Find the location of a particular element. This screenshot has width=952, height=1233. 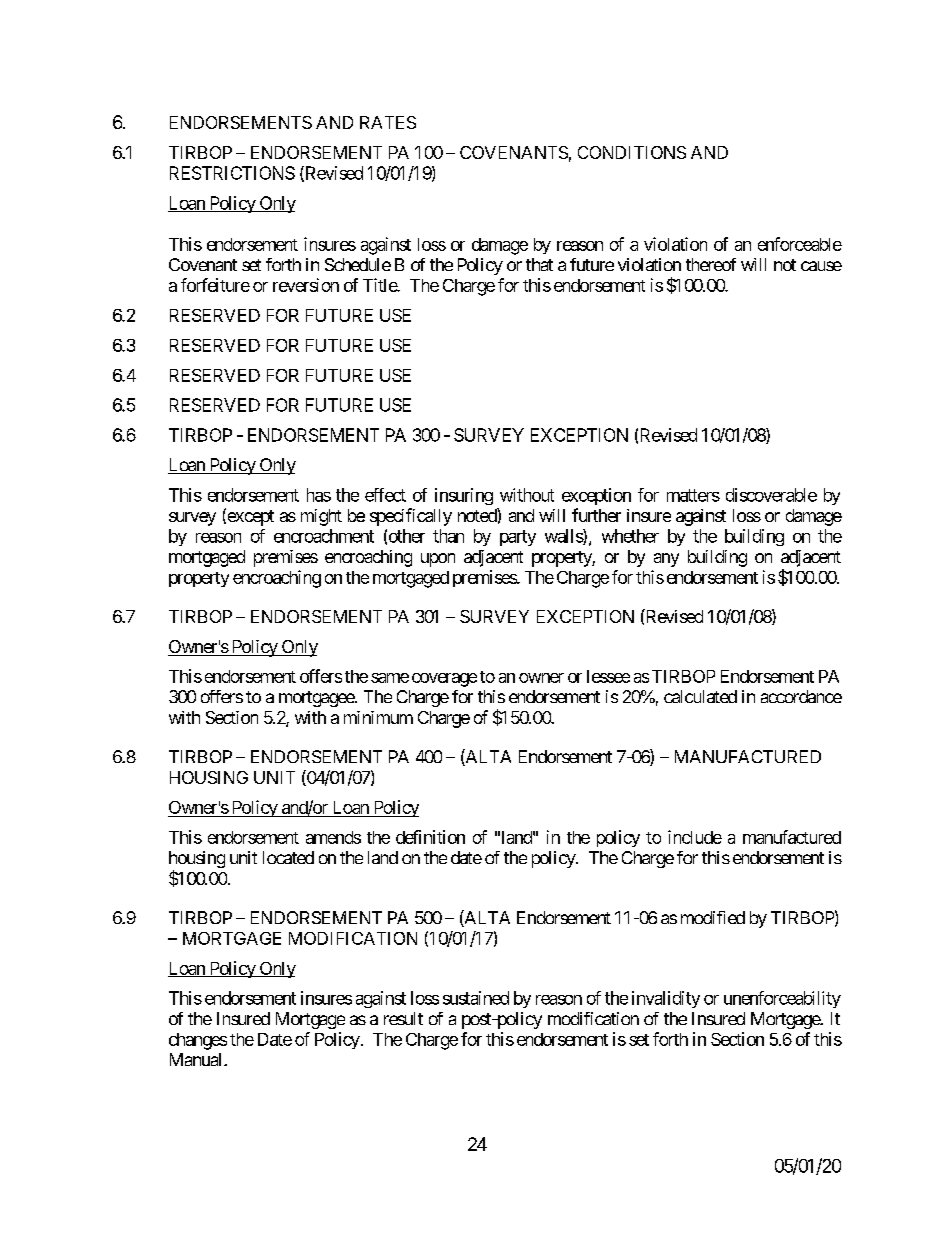

result is located at coordinates (403, 1018).
